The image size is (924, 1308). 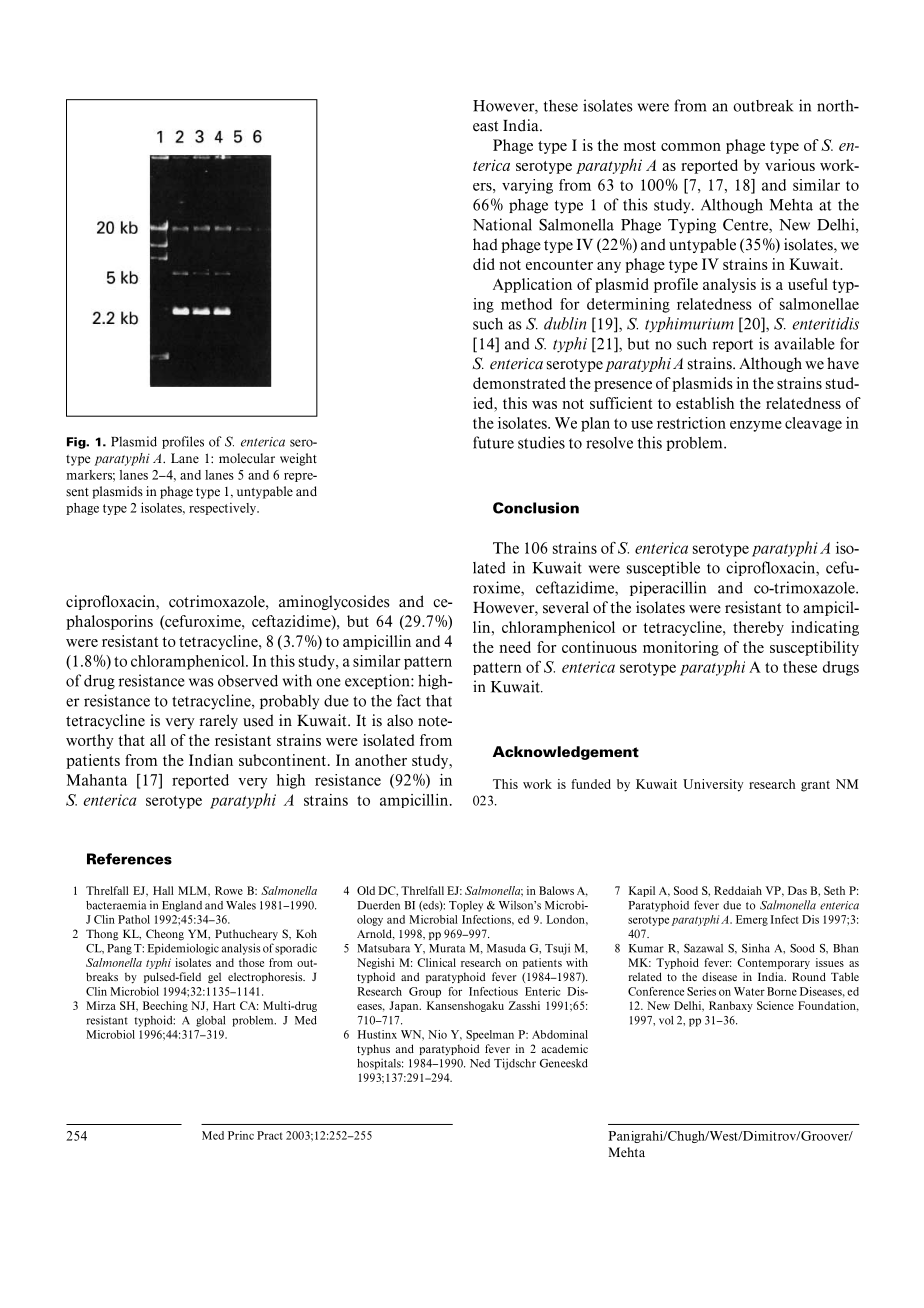 I want to click on had, so click(x=485, y=244).
